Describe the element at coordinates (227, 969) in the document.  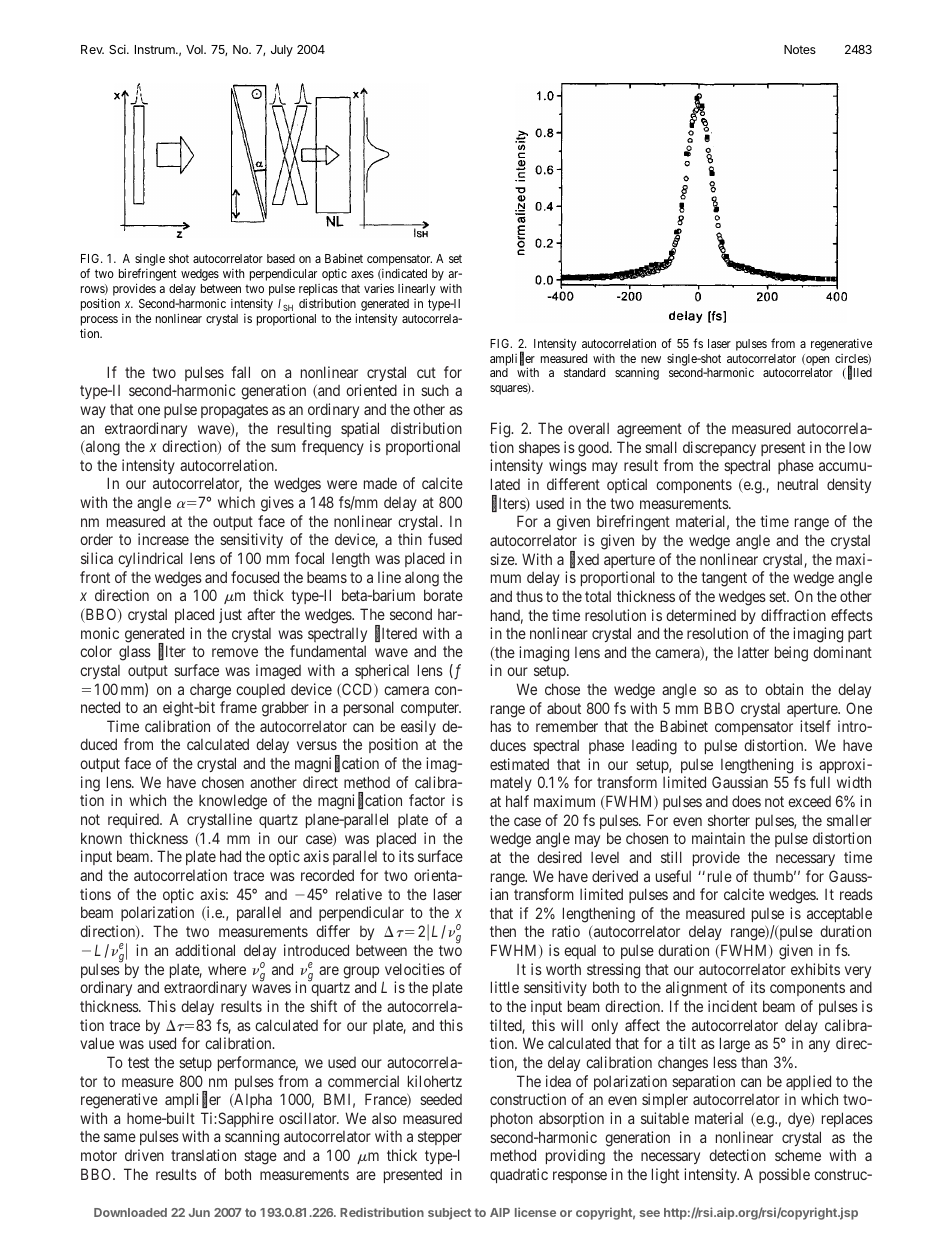
I see `where` at that location.
